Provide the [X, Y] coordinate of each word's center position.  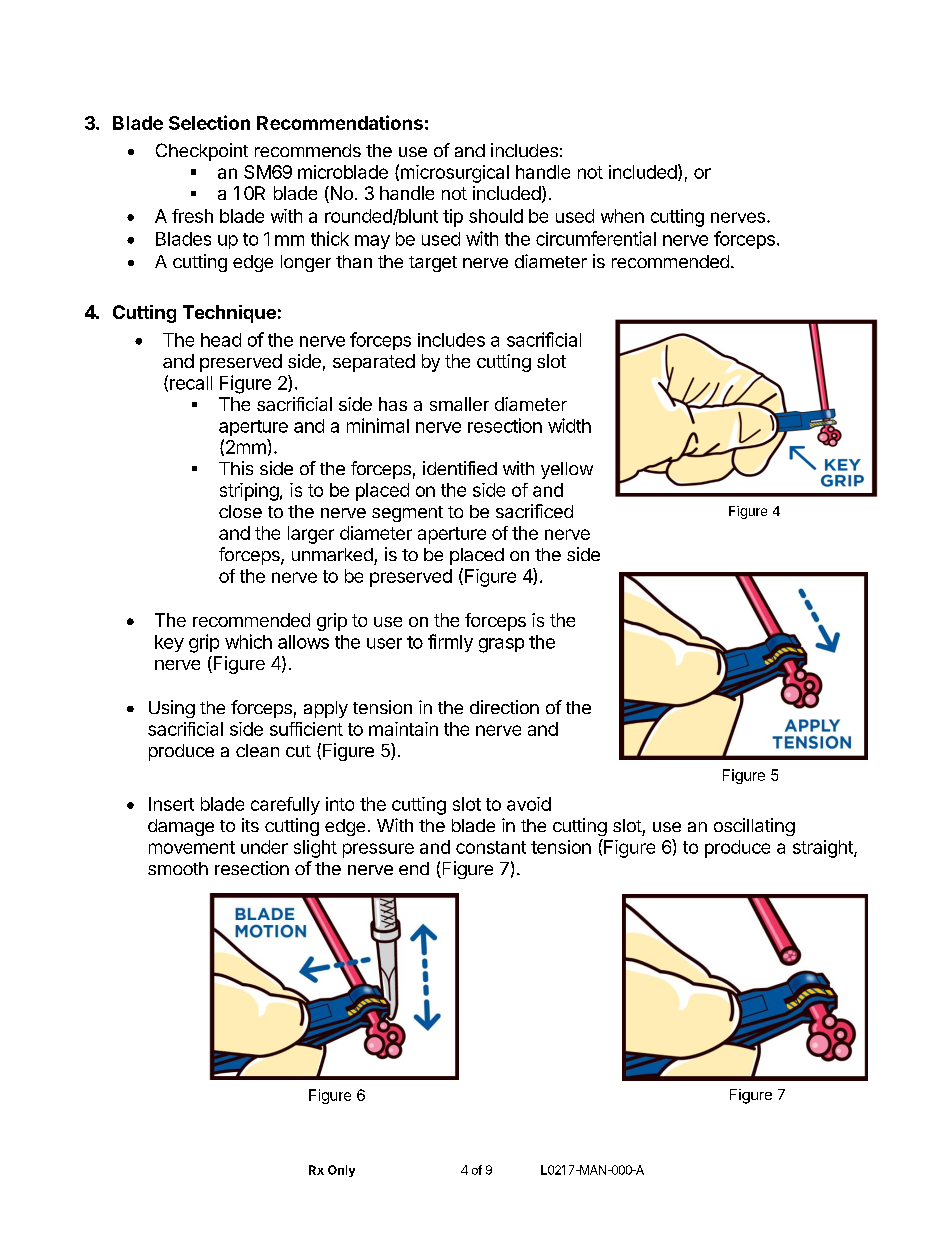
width [569, 425]
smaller [459, 404]
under [264, 847]
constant [491, 847]
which [248, 641]
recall [191, 383]
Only [341, 1171]
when [622, 216]
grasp [501, 645]
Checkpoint [202, 152]
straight [824, 849]
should [496, 216]
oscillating [754, 827]
